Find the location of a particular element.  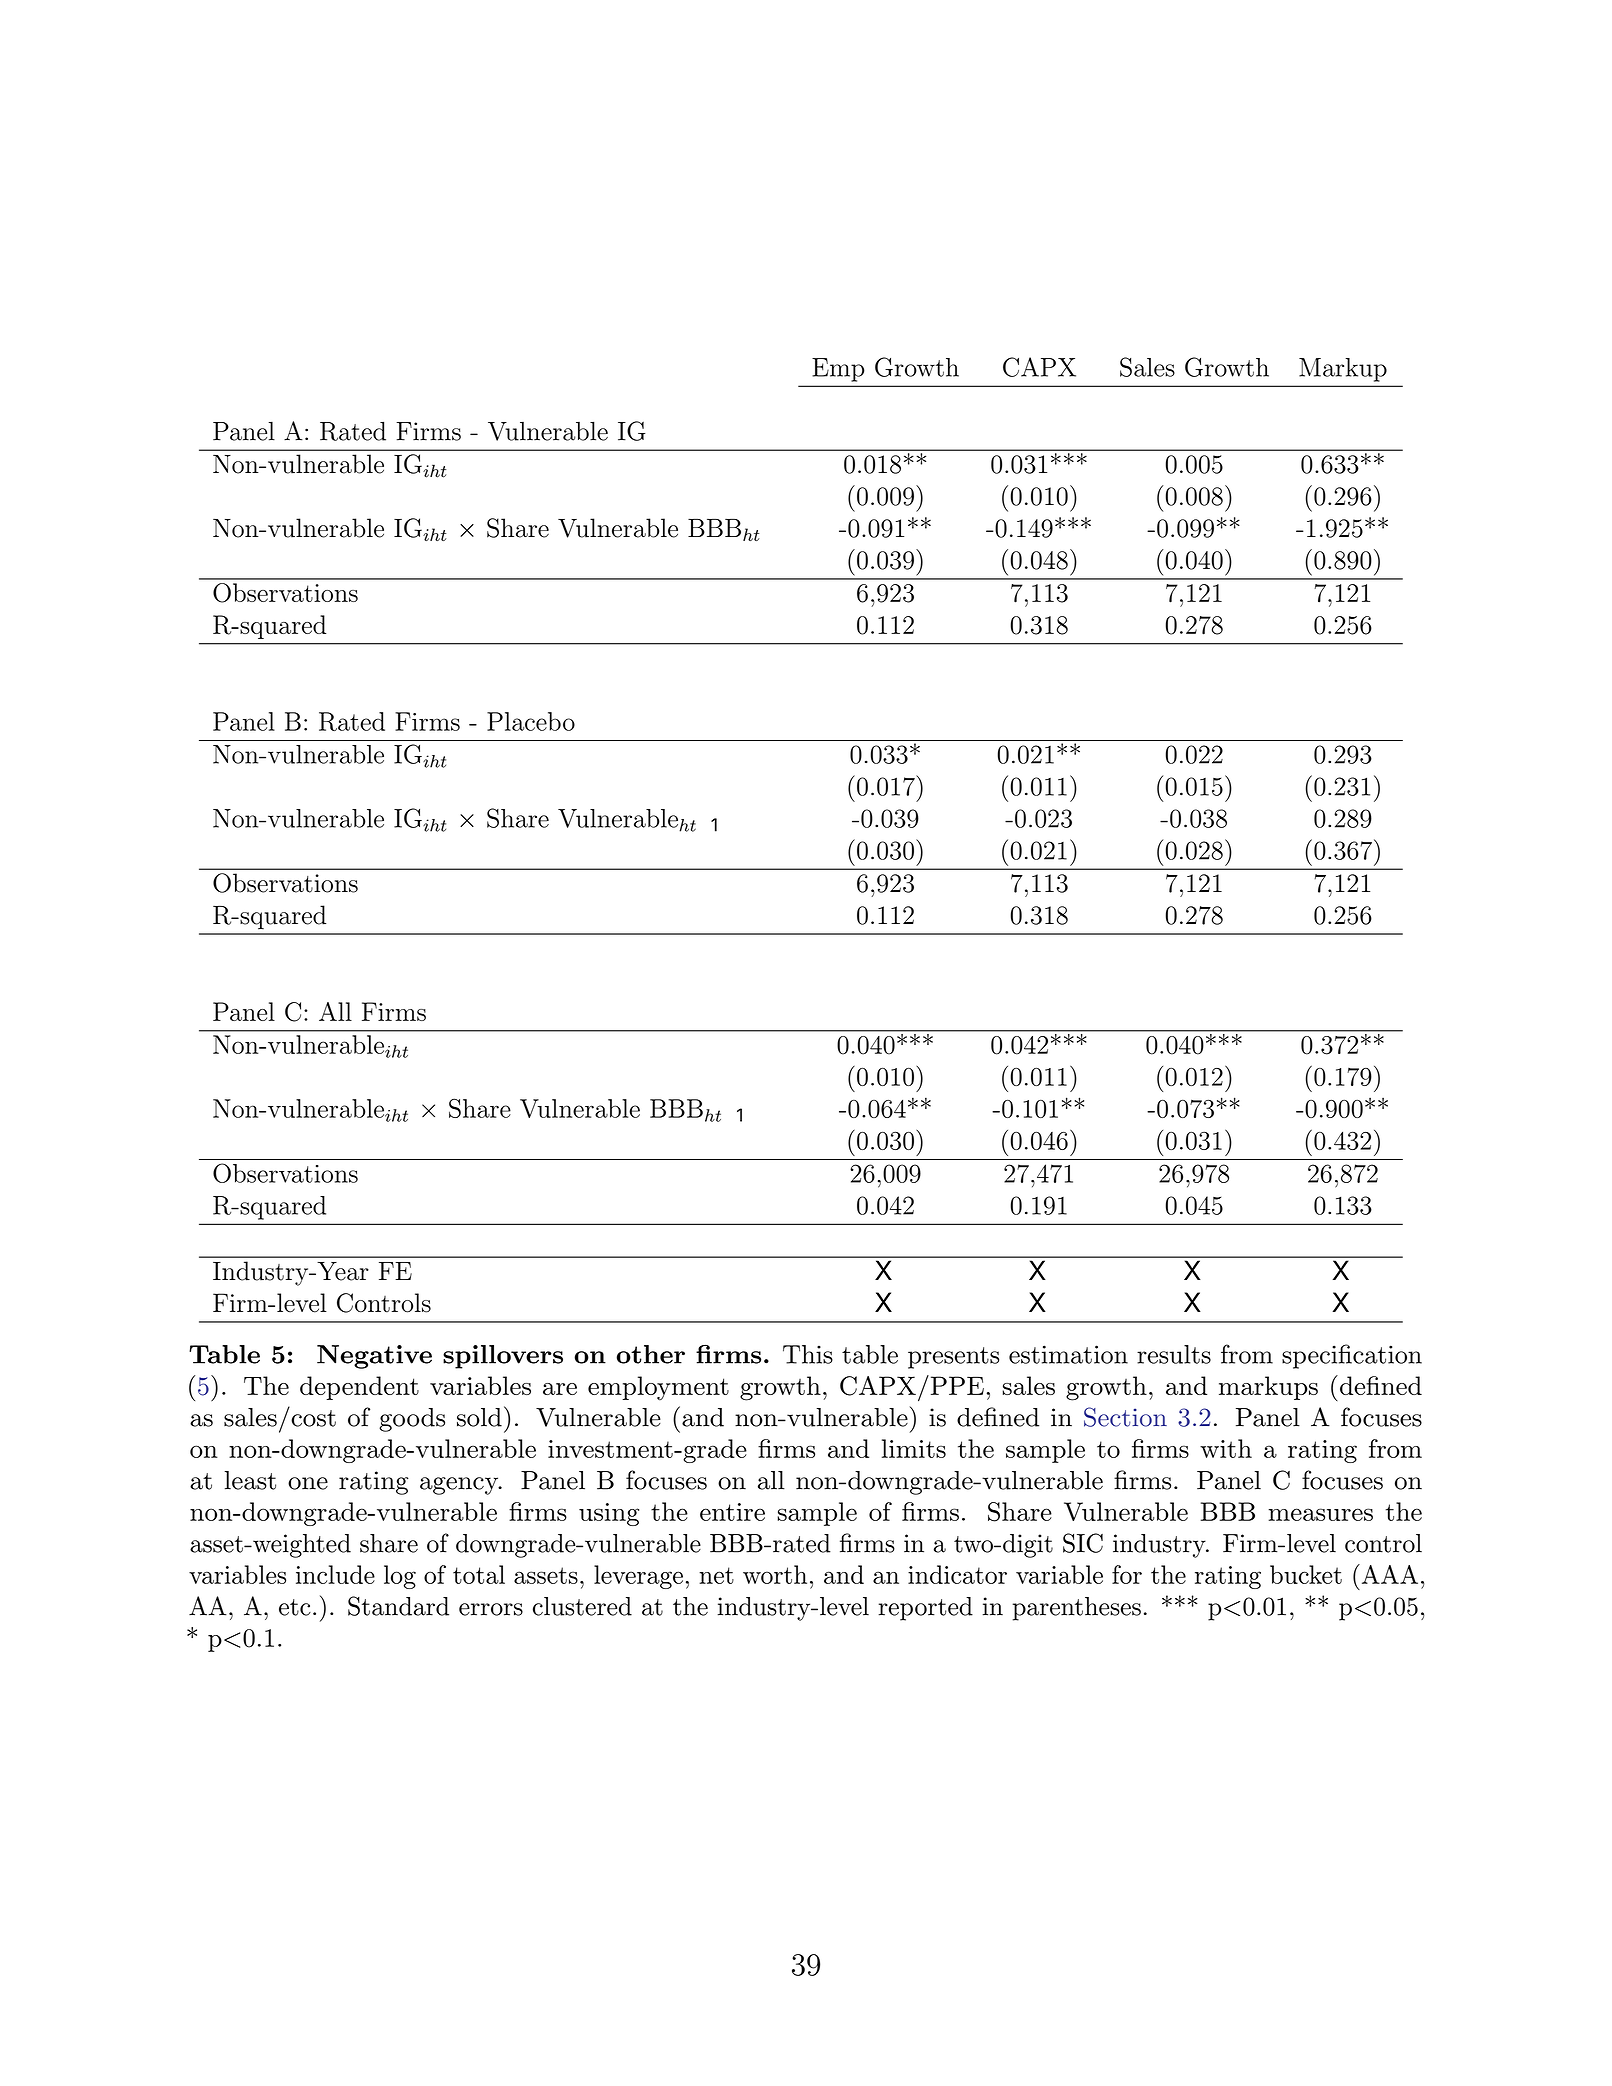

Placebo is located at coordinates (531, 721).
